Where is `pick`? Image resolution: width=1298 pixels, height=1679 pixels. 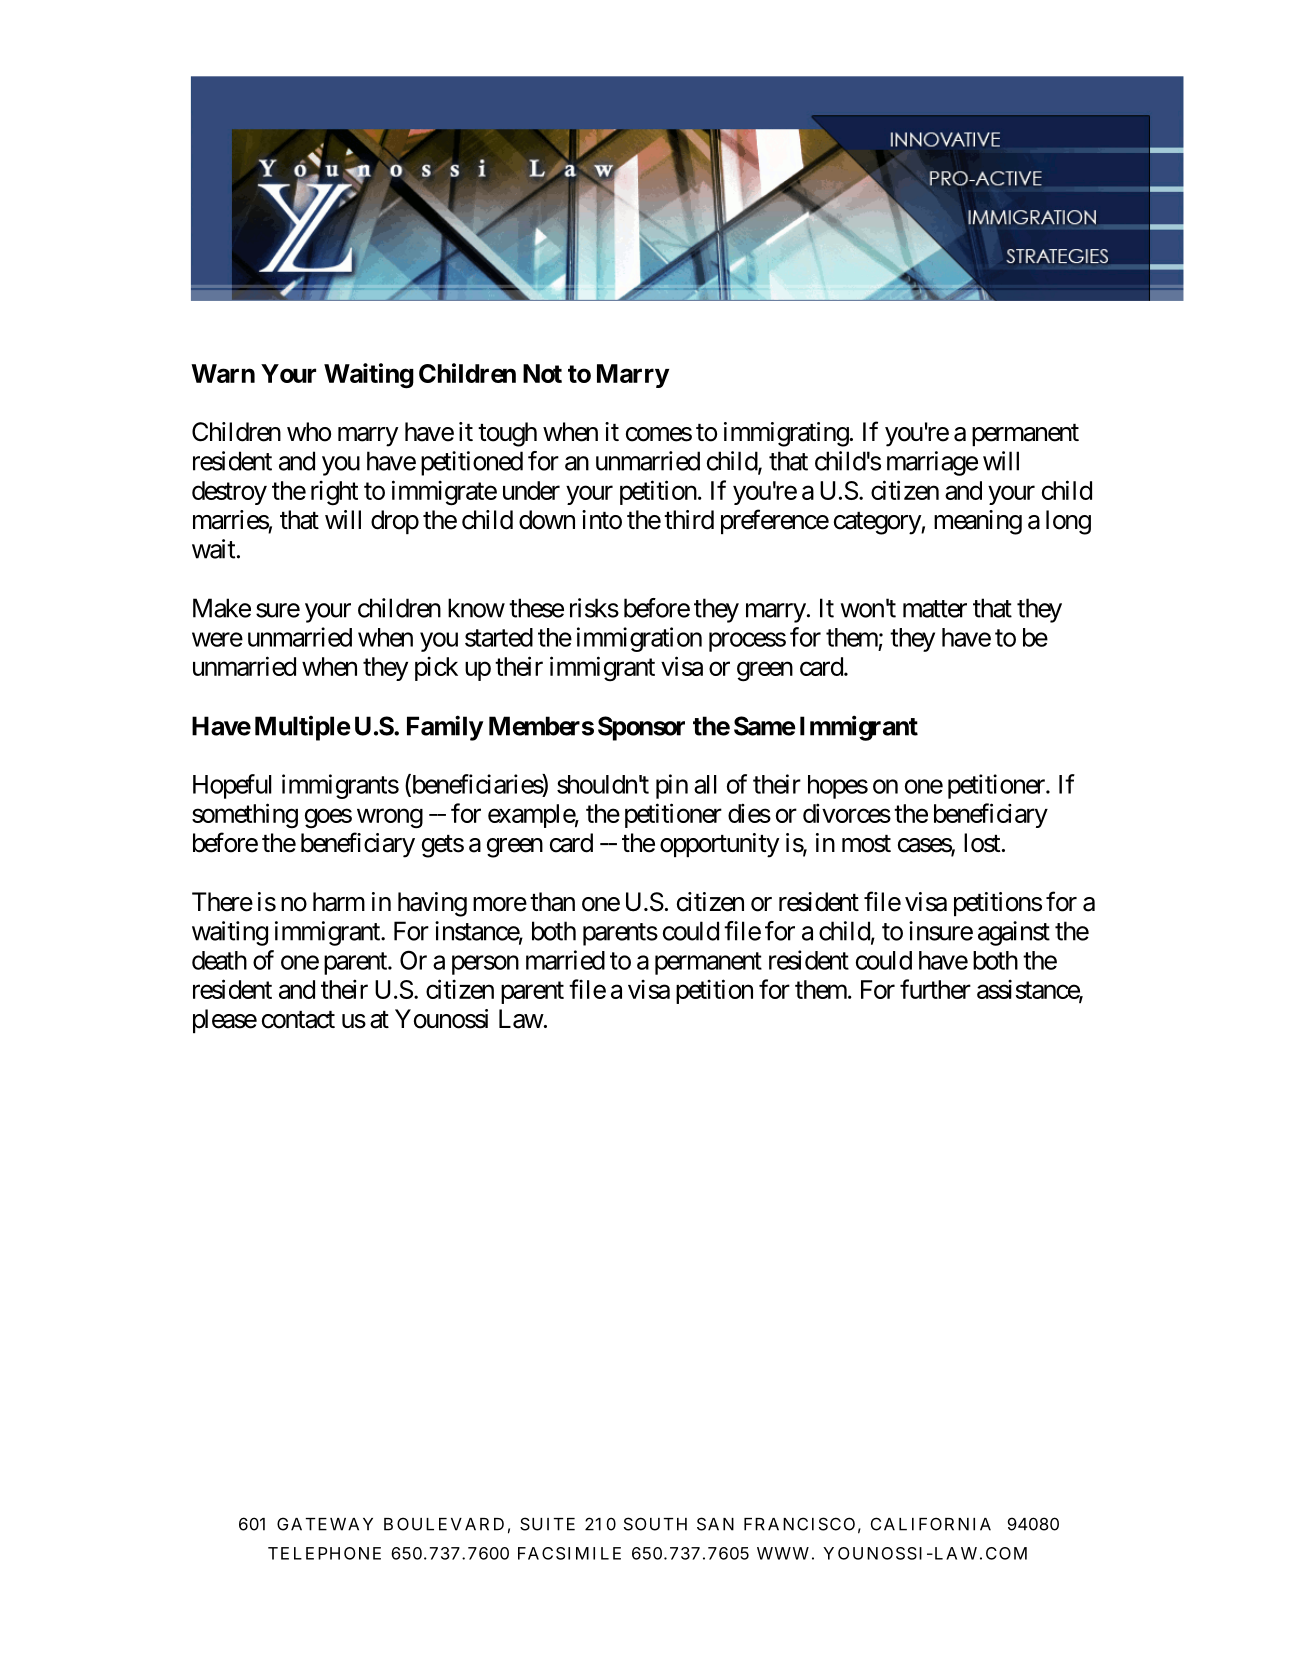 pick is located at coordinates (436, 668).
